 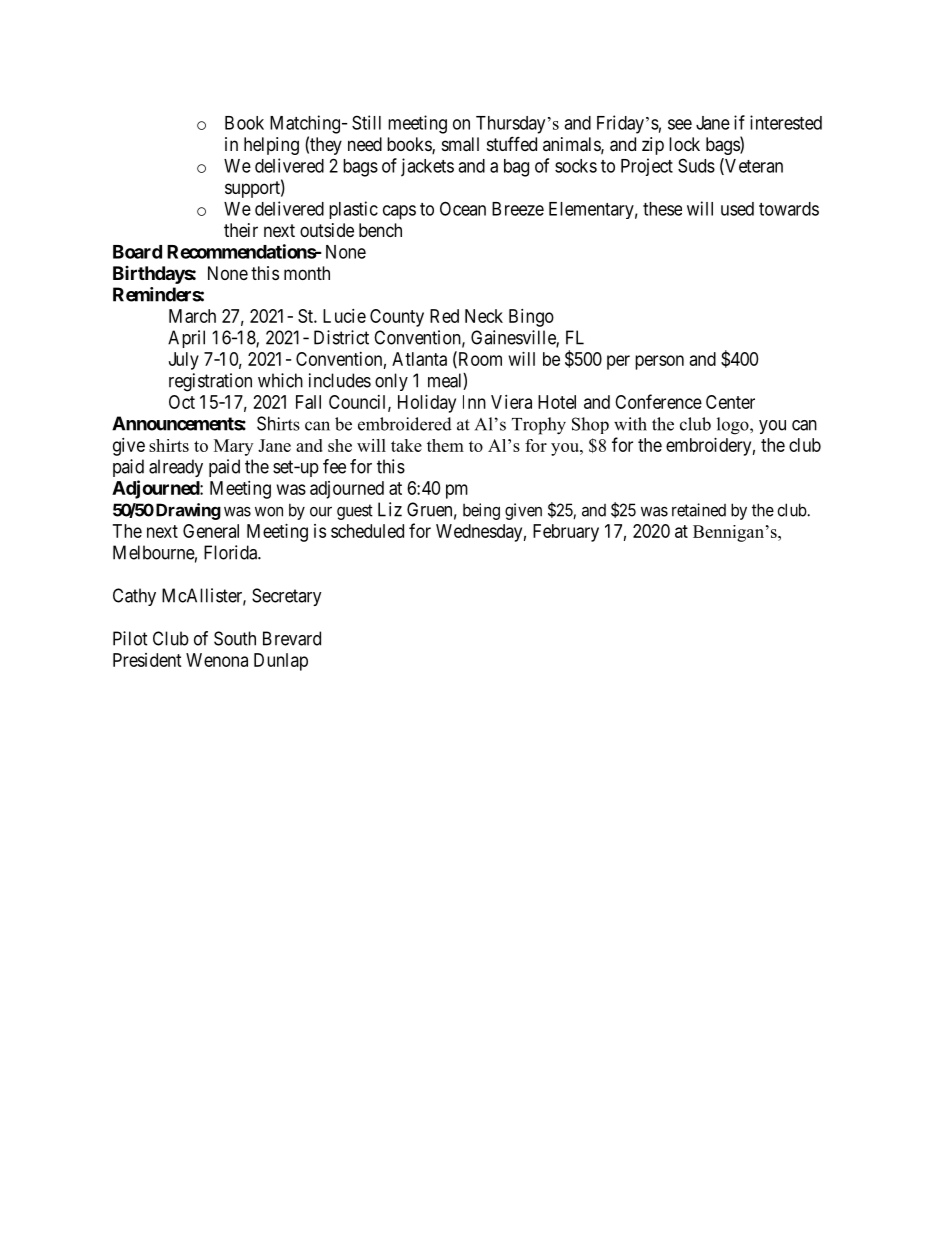 I want to click on them, so click(x=445, y=445).
